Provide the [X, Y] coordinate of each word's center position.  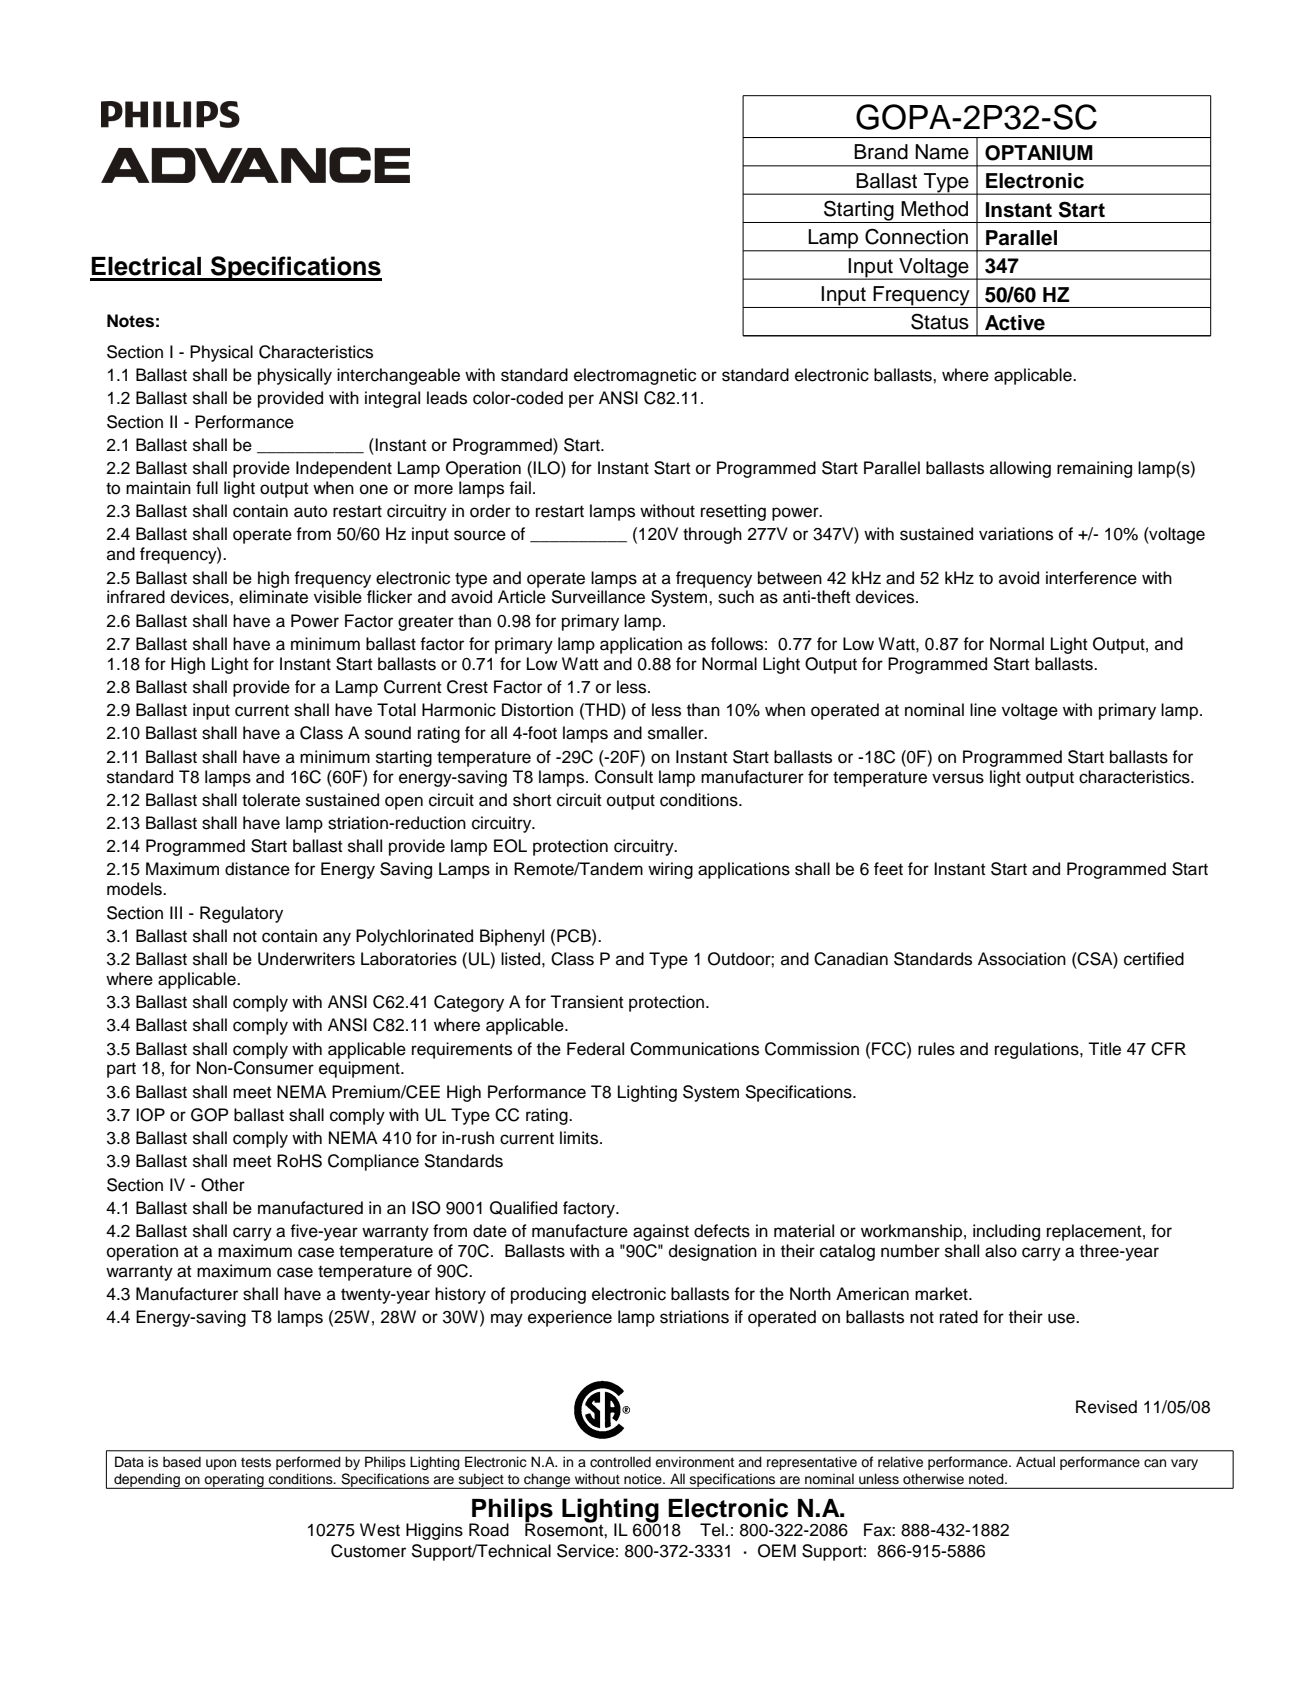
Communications [694, 1049]
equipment [360, 1069]
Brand [881, 152]
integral [392, 399]
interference [1091, 578]
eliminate [273, 597]
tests [256, 1462]
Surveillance [598, 597]
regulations [1038, 1050]
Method [934, 209]
